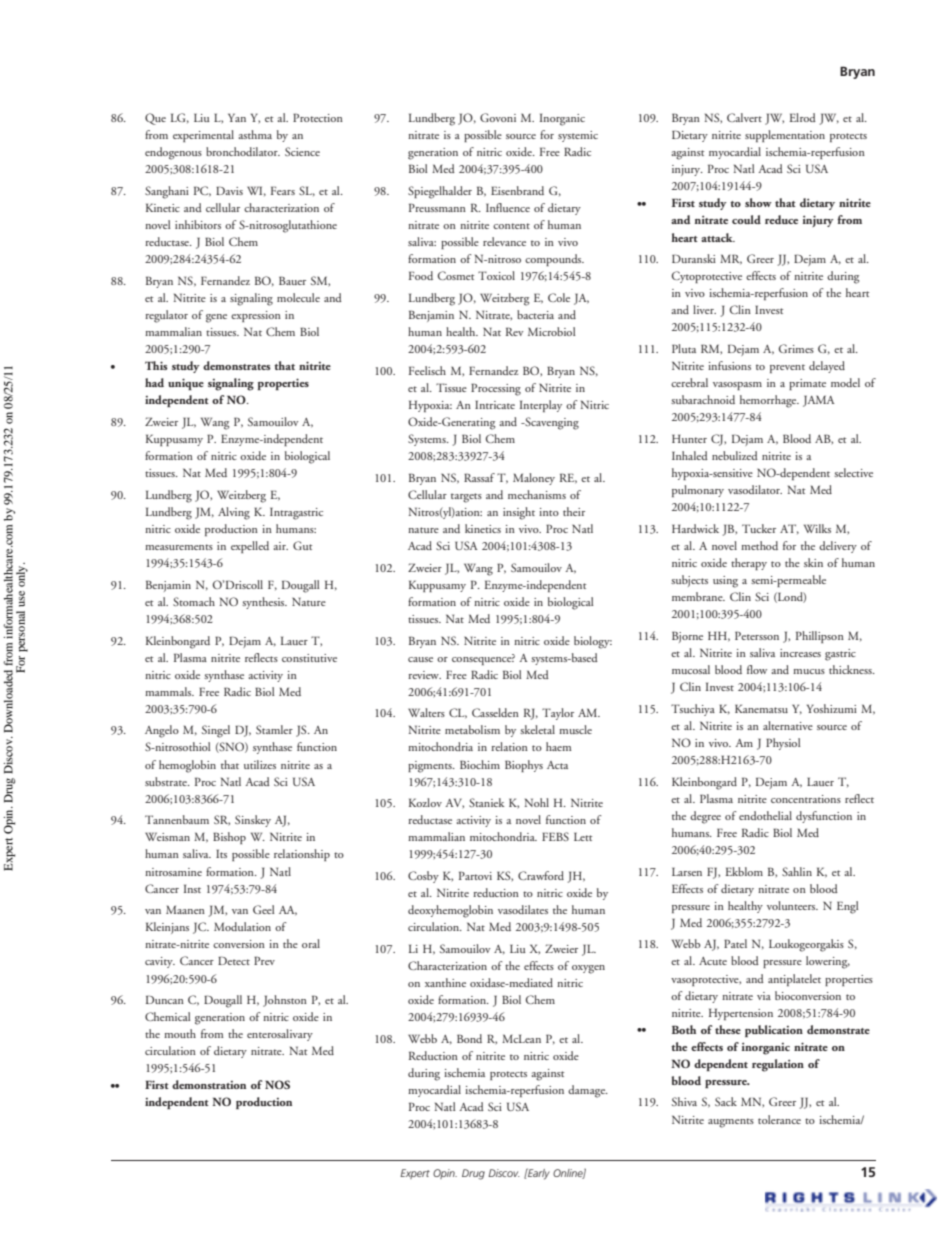 Image resolution: width=952 pixels, height=1235 pixels. Describe the element at coordinates (469, 1038) in the image. I see `Bond` at that location.
